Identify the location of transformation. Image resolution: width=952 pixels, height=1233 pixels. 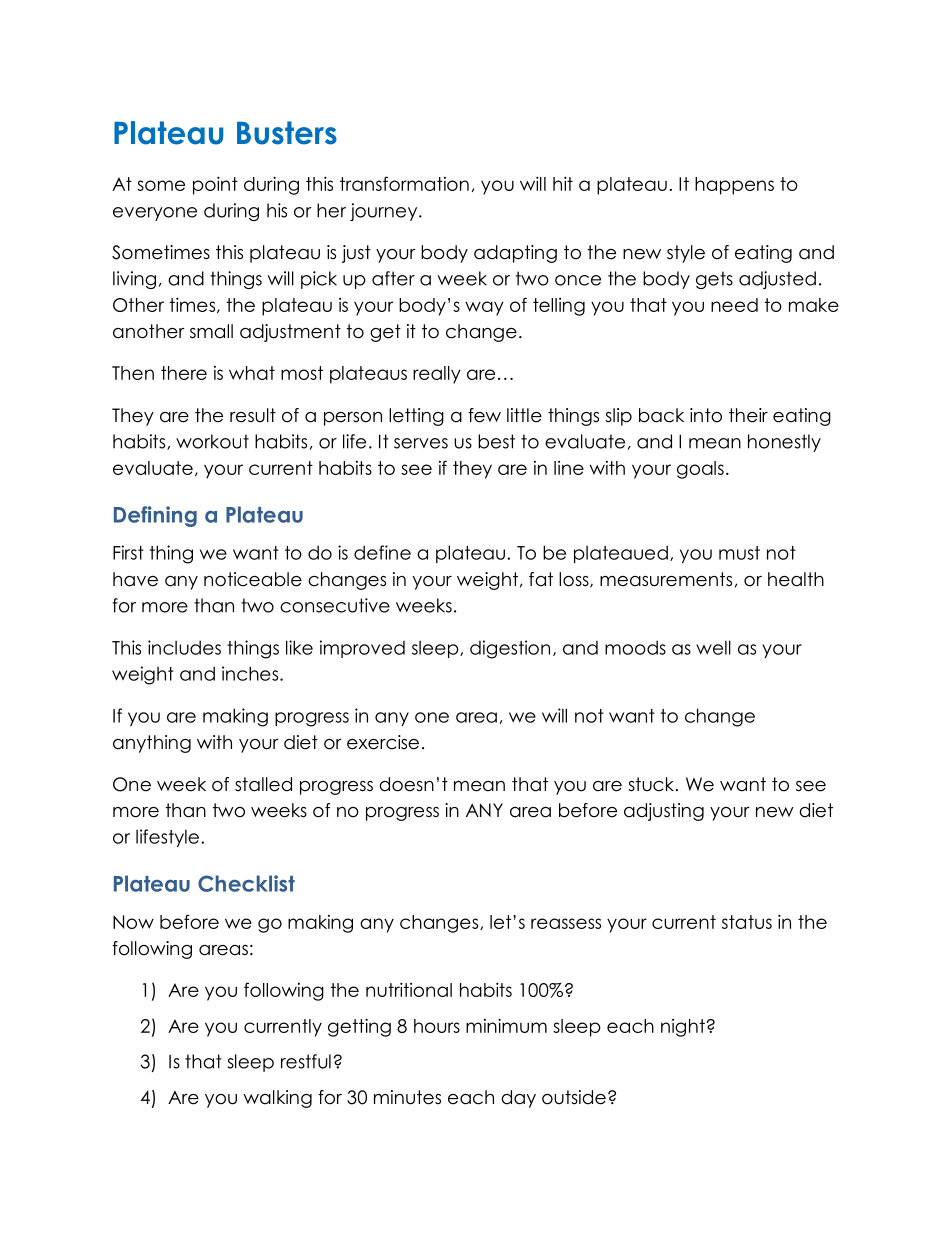
(404, 183).
